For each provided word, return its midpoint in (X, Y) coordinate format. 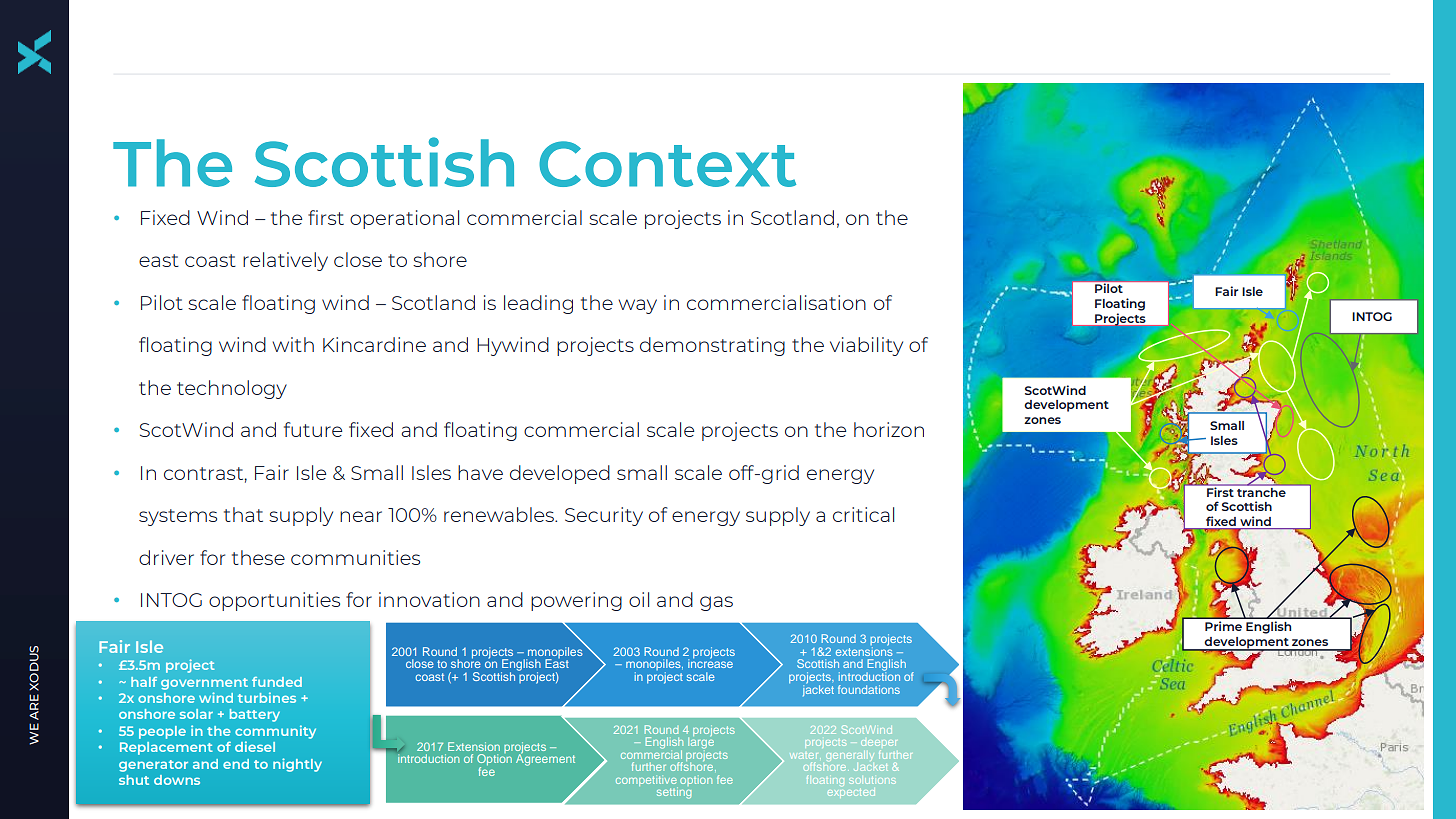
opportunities (274, 601)
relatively (285, 261)
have (480, 472)
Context (667, 164)
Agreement (545, 759)
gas (716, 603)
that (243, 514)
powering (576, 601)
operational (404, 219)
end (236, 764)
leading (538, 304)
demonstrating (712, 346)
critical (863, 514)
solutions (872, 780)
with (293, 344)
